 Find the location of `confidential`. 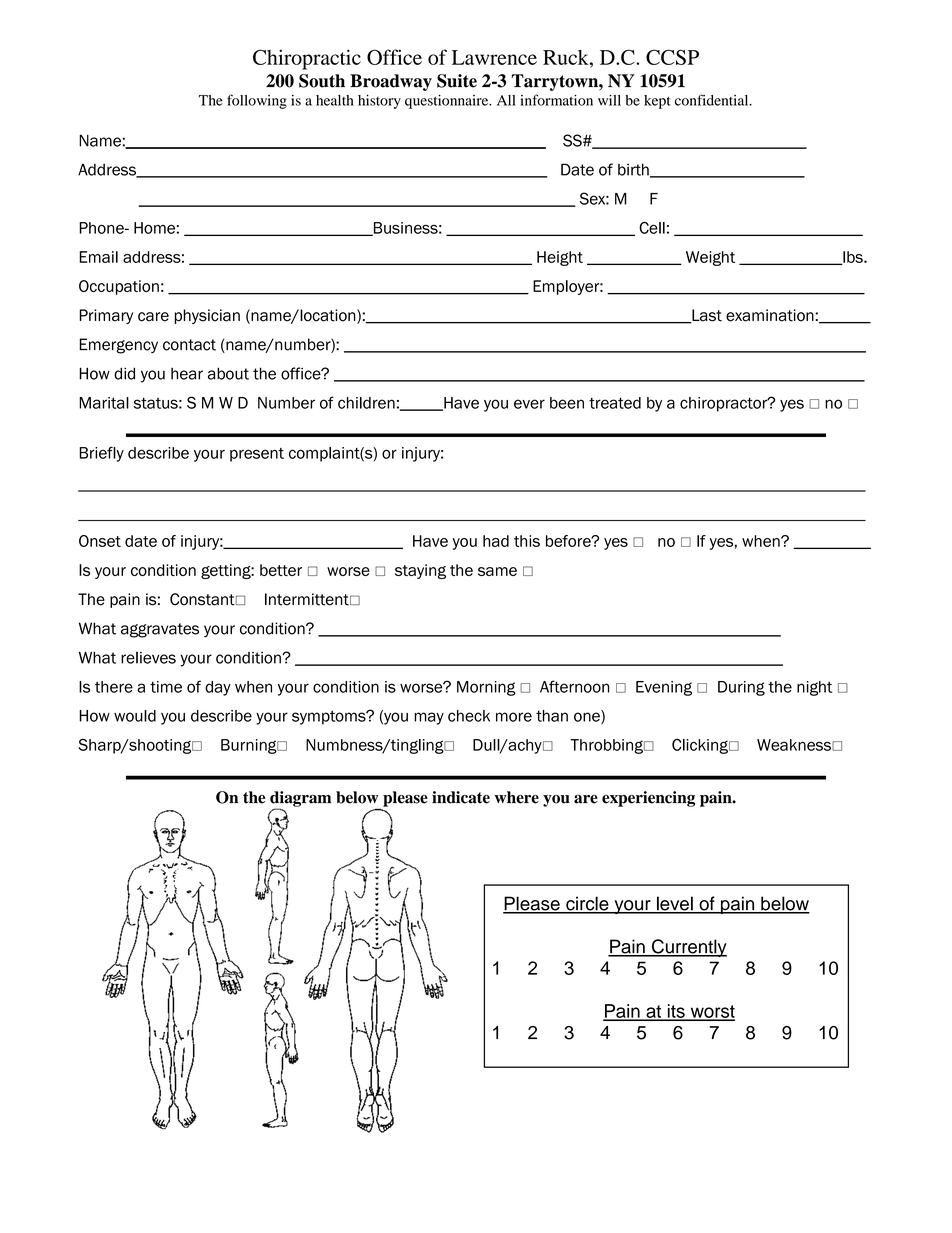

confidential is located at coordinates (713, 100).
